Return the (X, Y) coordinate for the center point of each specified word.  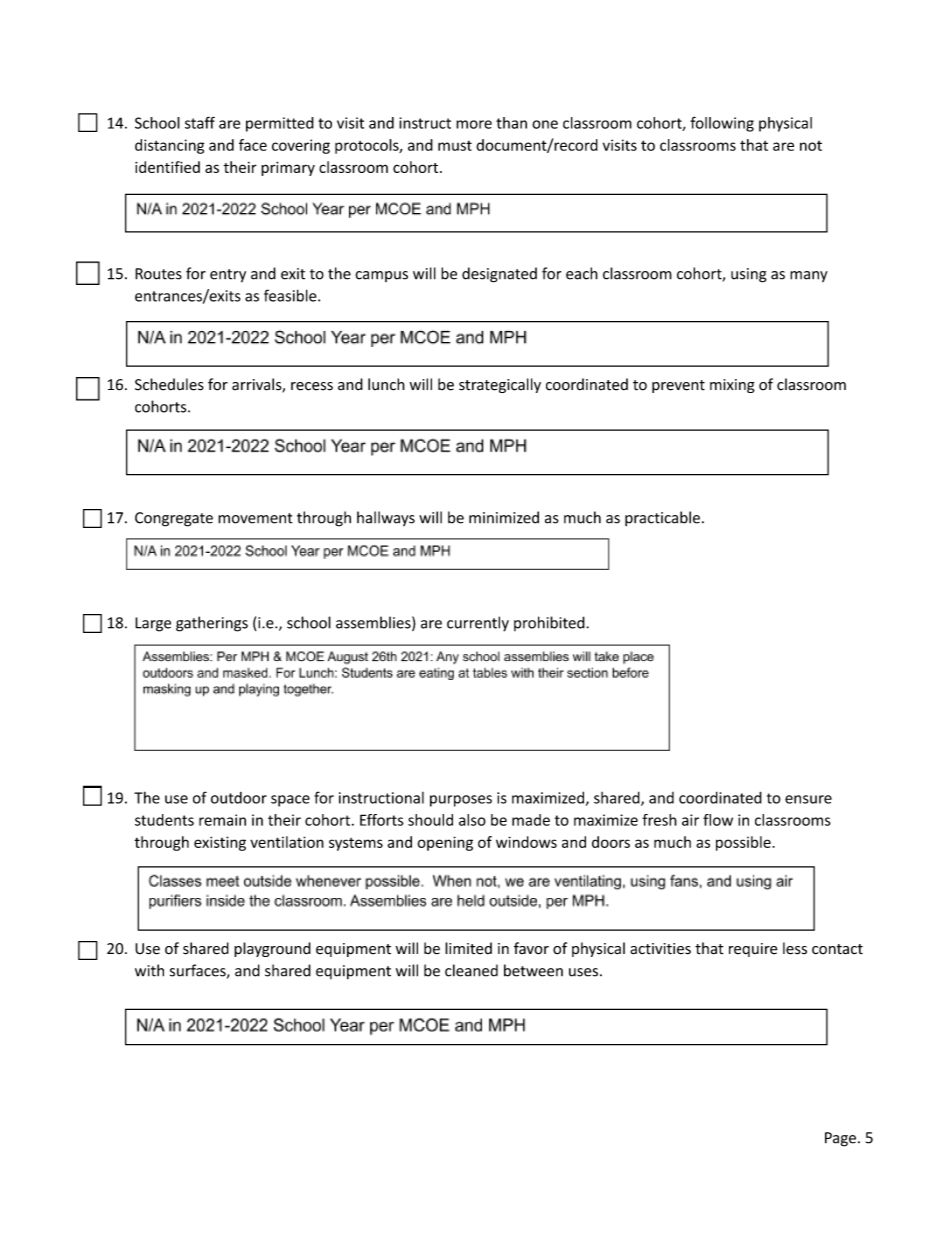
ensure (808, 799)
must (455, 145)
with (149, 970)
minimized (504, 517)
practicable (662, 518)
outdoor (239, 798)
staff (200, 122)
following (722, 124)
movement (255, 518)
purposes (461, 801)
